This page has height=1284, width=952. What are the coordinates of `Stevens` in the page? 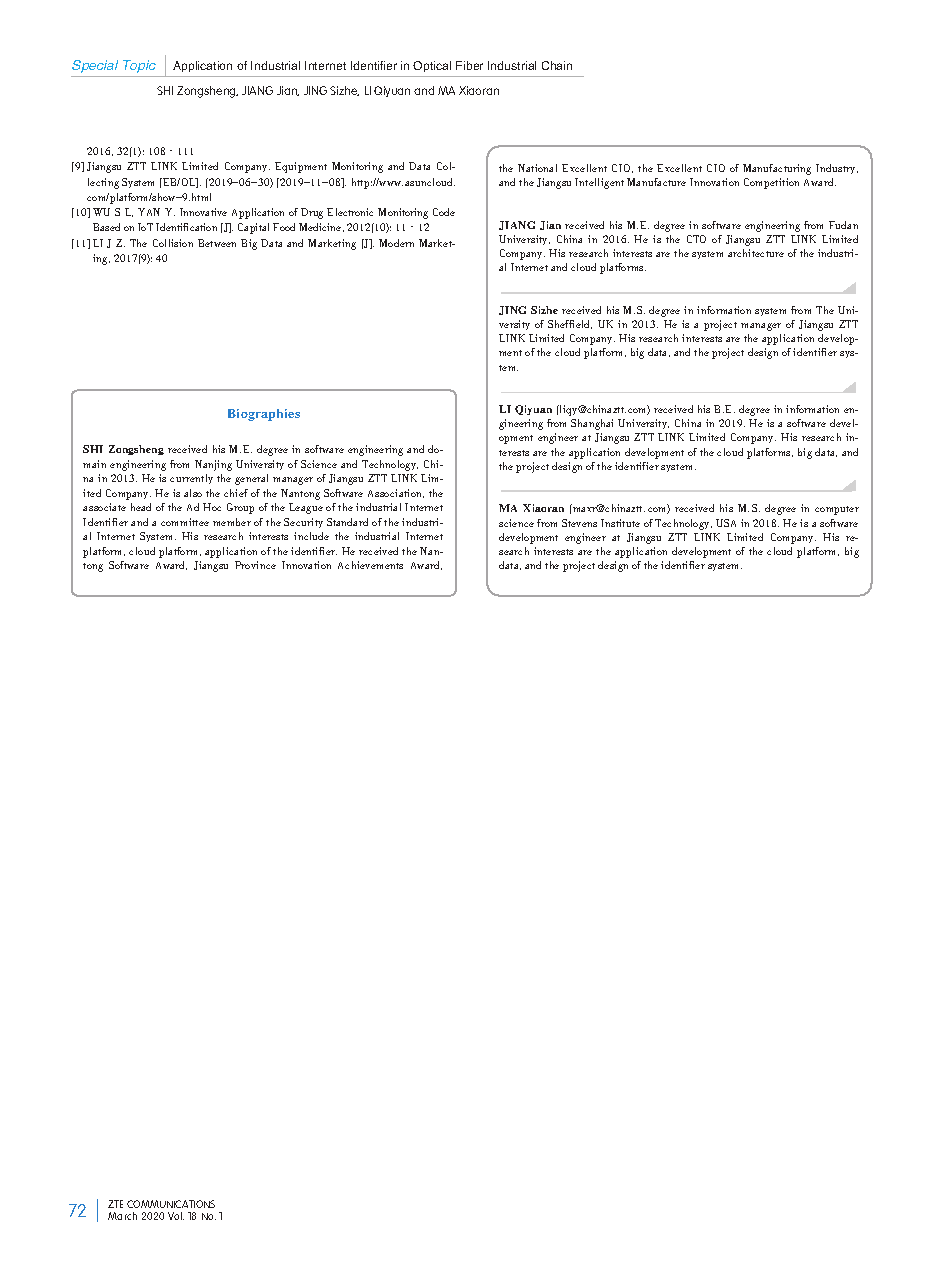 It's located at (579, 523).
